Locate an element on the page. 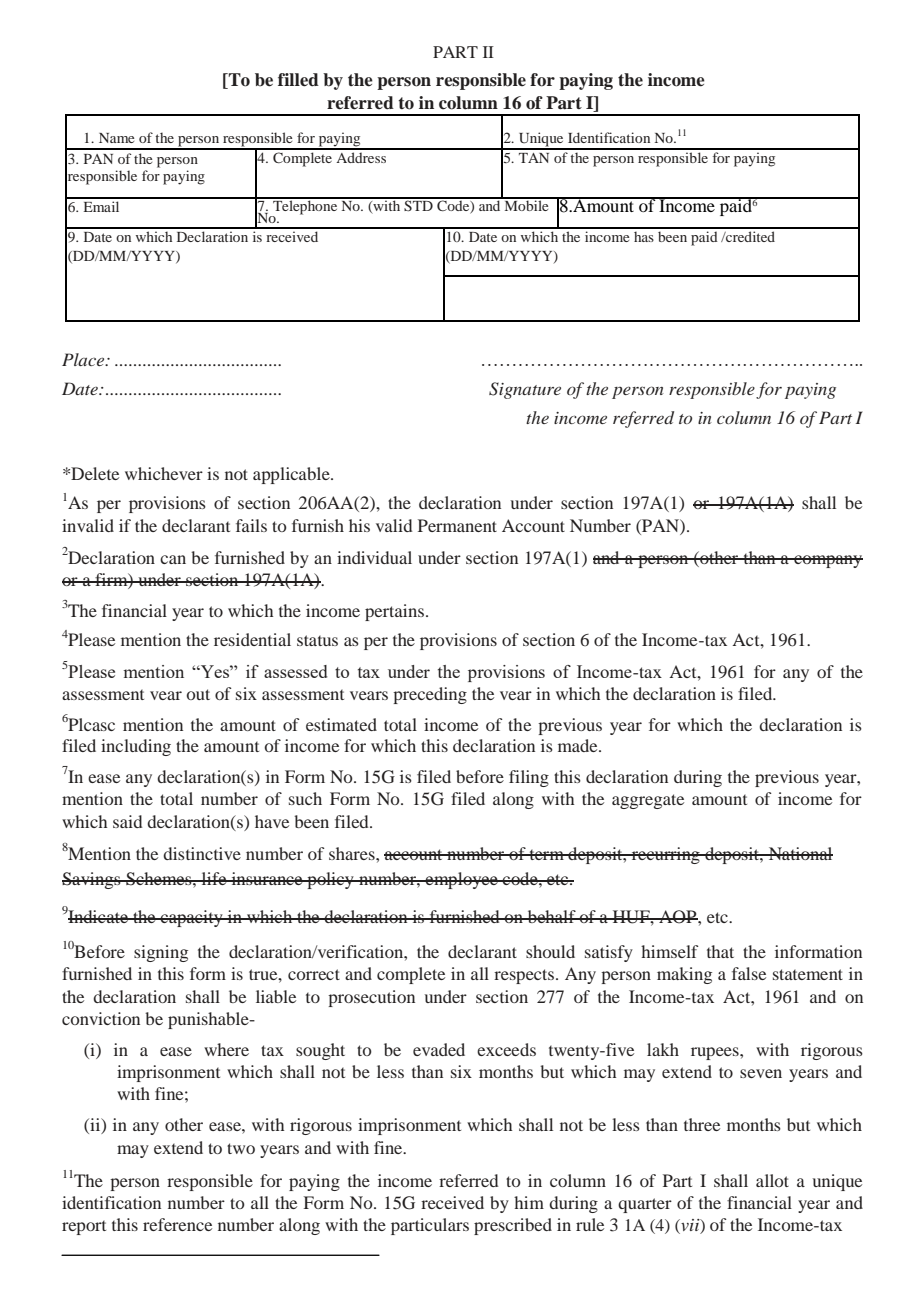 Image resolution: width=924 pixels, height=1310 pixels. made is located at coordinates (579, 745).
